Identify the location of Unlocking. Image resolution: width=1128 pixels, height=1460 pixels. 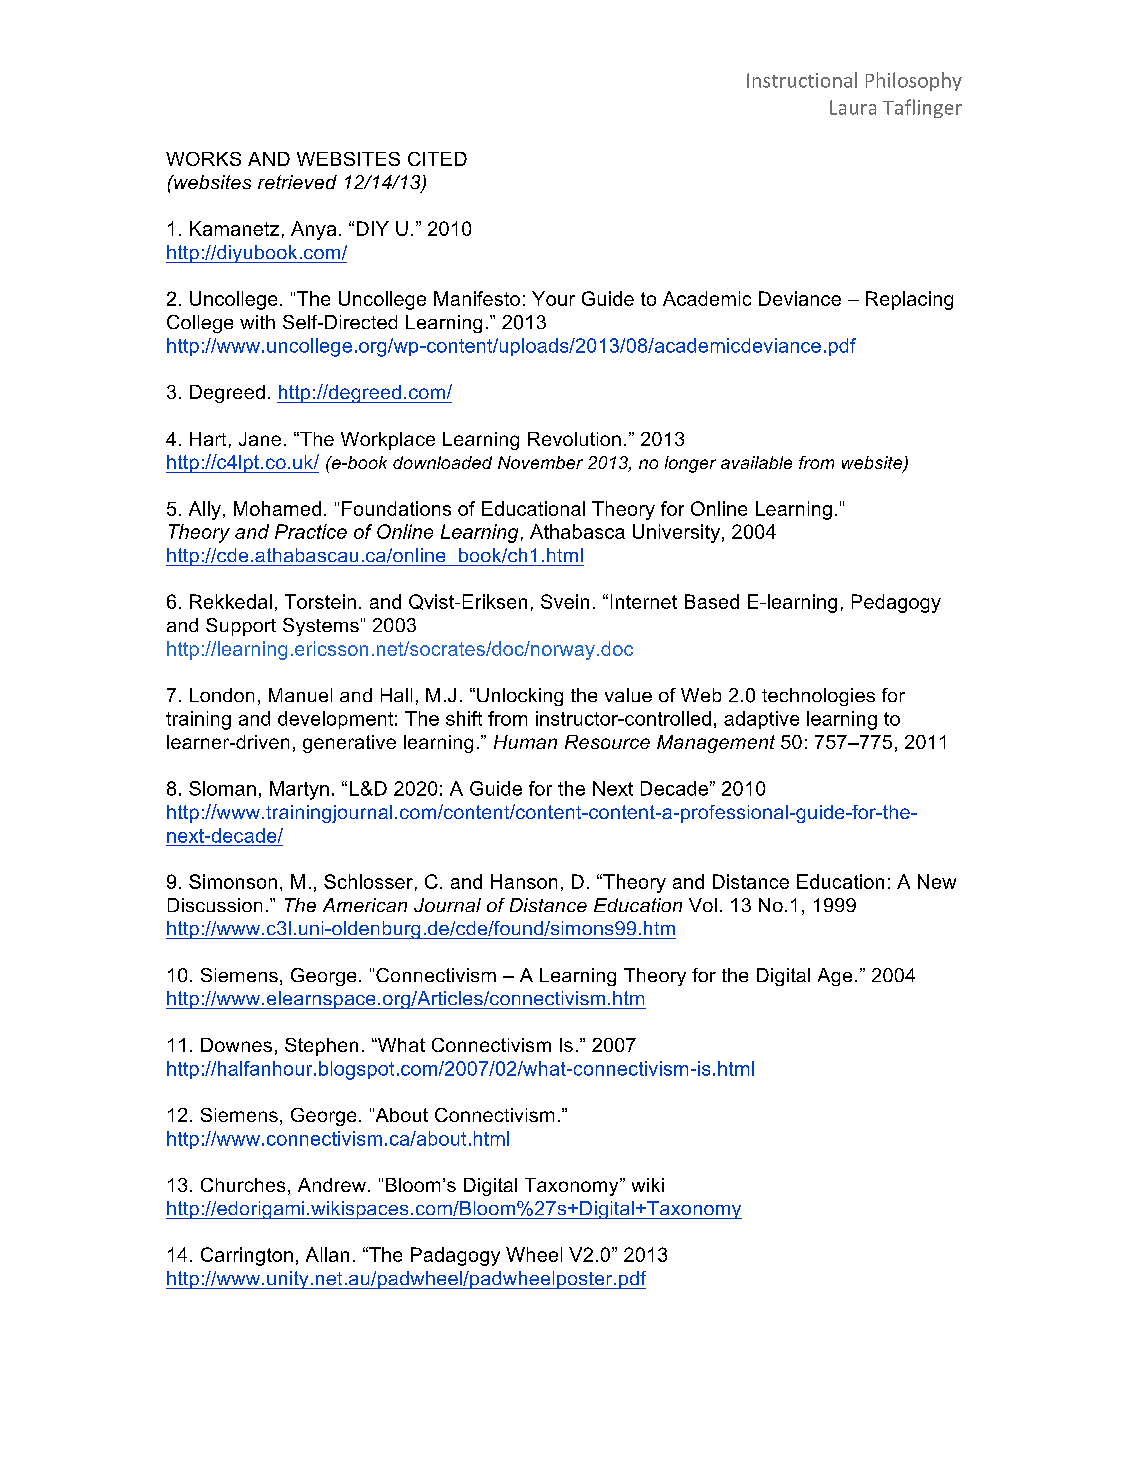
(520, 697).
